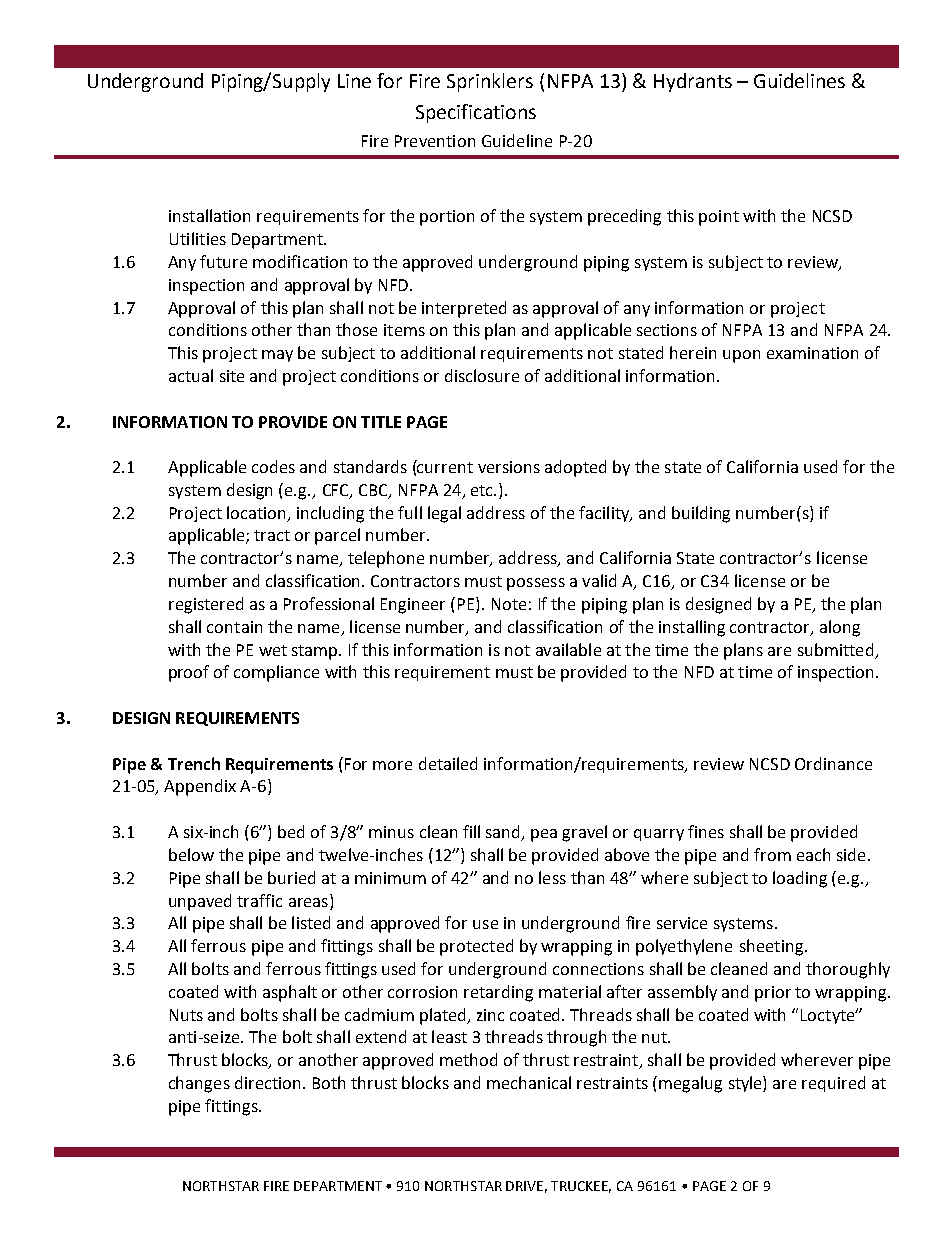  I want to click on bed, so click(291, 831).
